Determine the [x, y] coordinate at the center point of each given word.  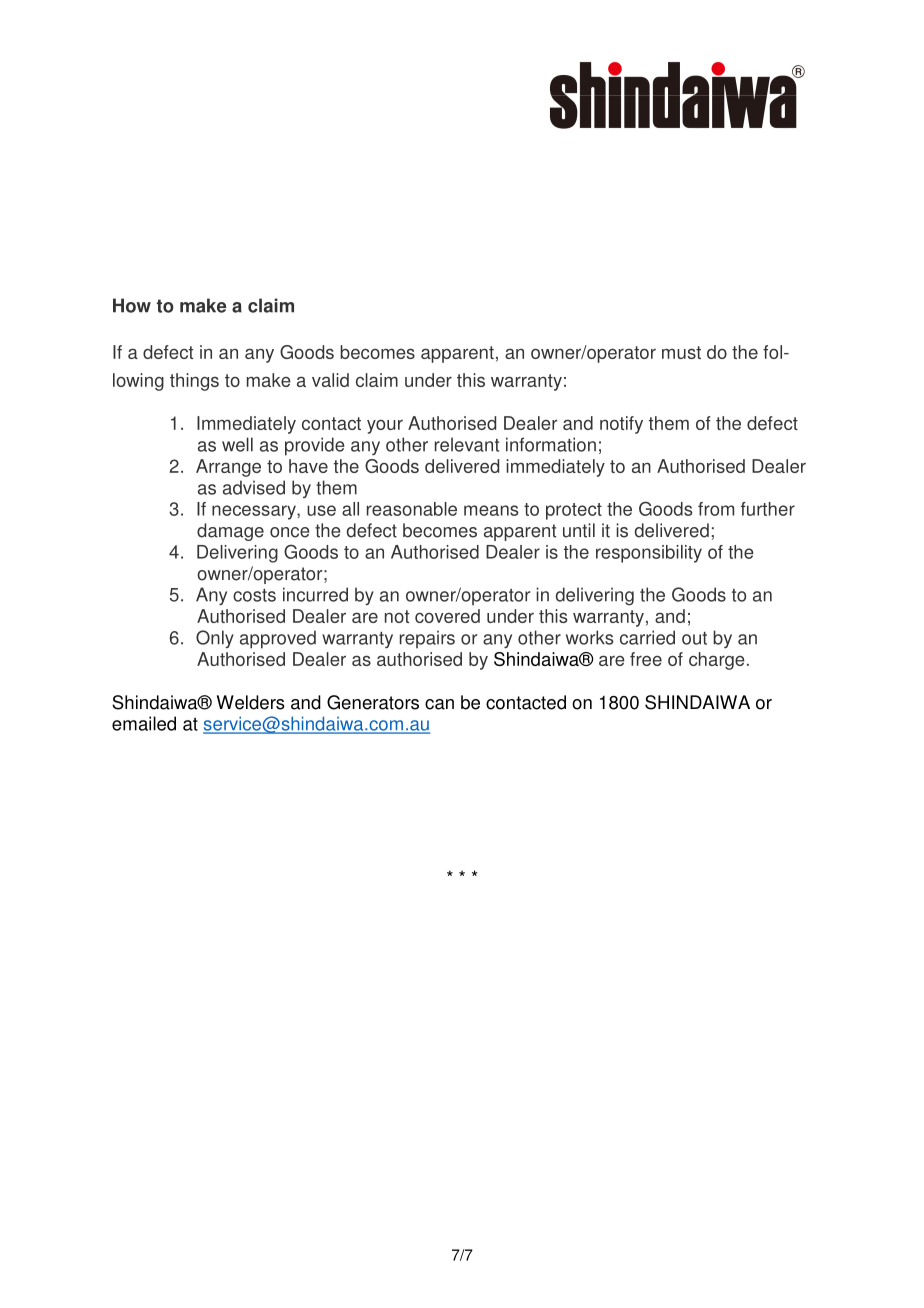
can [439, 704]
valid [330, 380]
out [694, 638]
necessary [255, 512]
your [385, 427]
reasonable [412, 509]
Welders [251, 702]
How [132, 305]
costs [254, 595]
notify [621, 425]
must [681, 352]
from [716, 509]
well [237, 444]
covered [447, 616]
